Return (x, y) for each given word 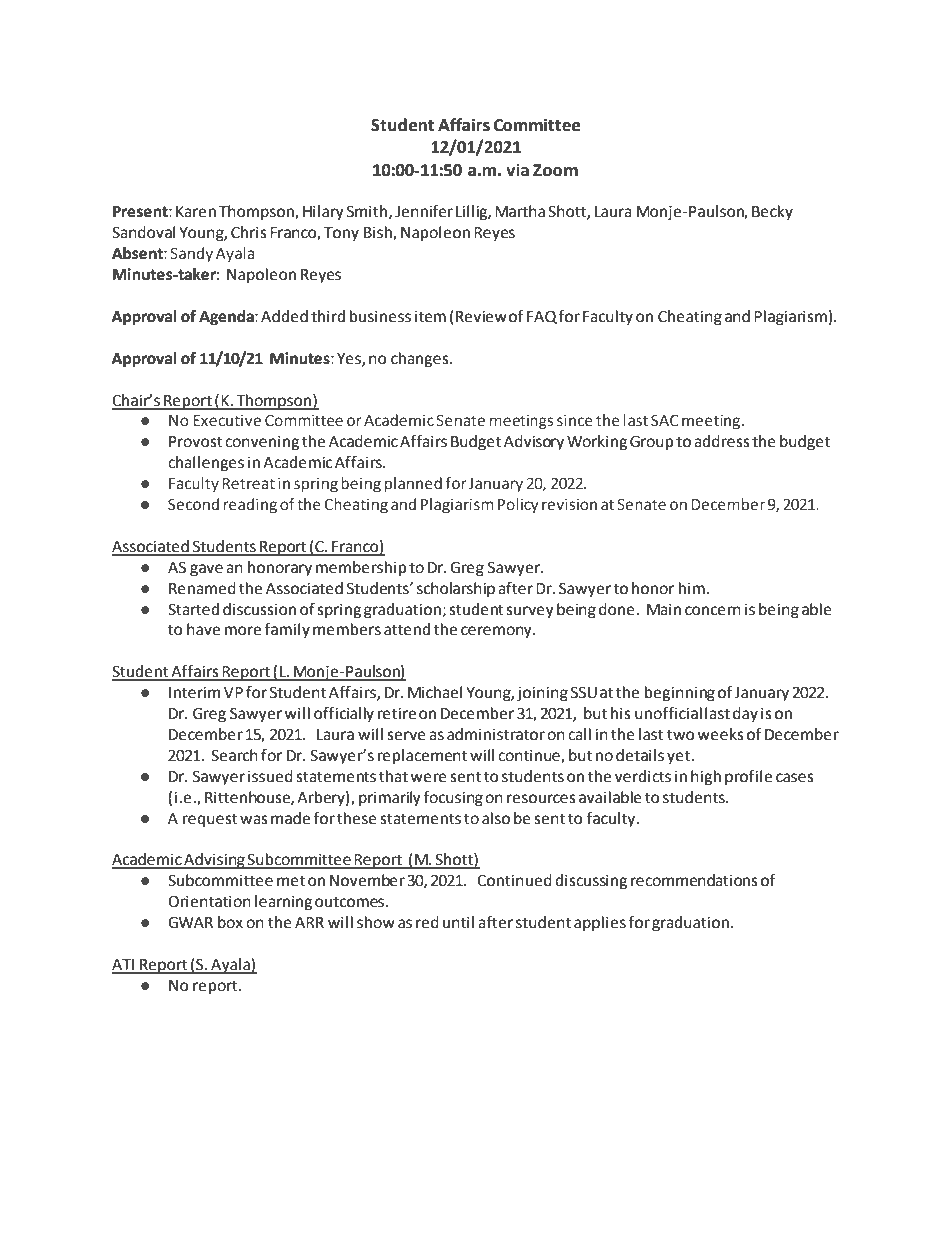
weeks (720, 734)
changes (421, 360)
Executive (227, 421)
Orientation (209, 901)
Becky (772, 213)
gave (206, 570)
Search (234, 755)
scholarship (456, 590)
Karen (196, 212)
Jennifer (424, 211)
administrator (496, 734)
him (692, 588)
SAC (665, 421)
